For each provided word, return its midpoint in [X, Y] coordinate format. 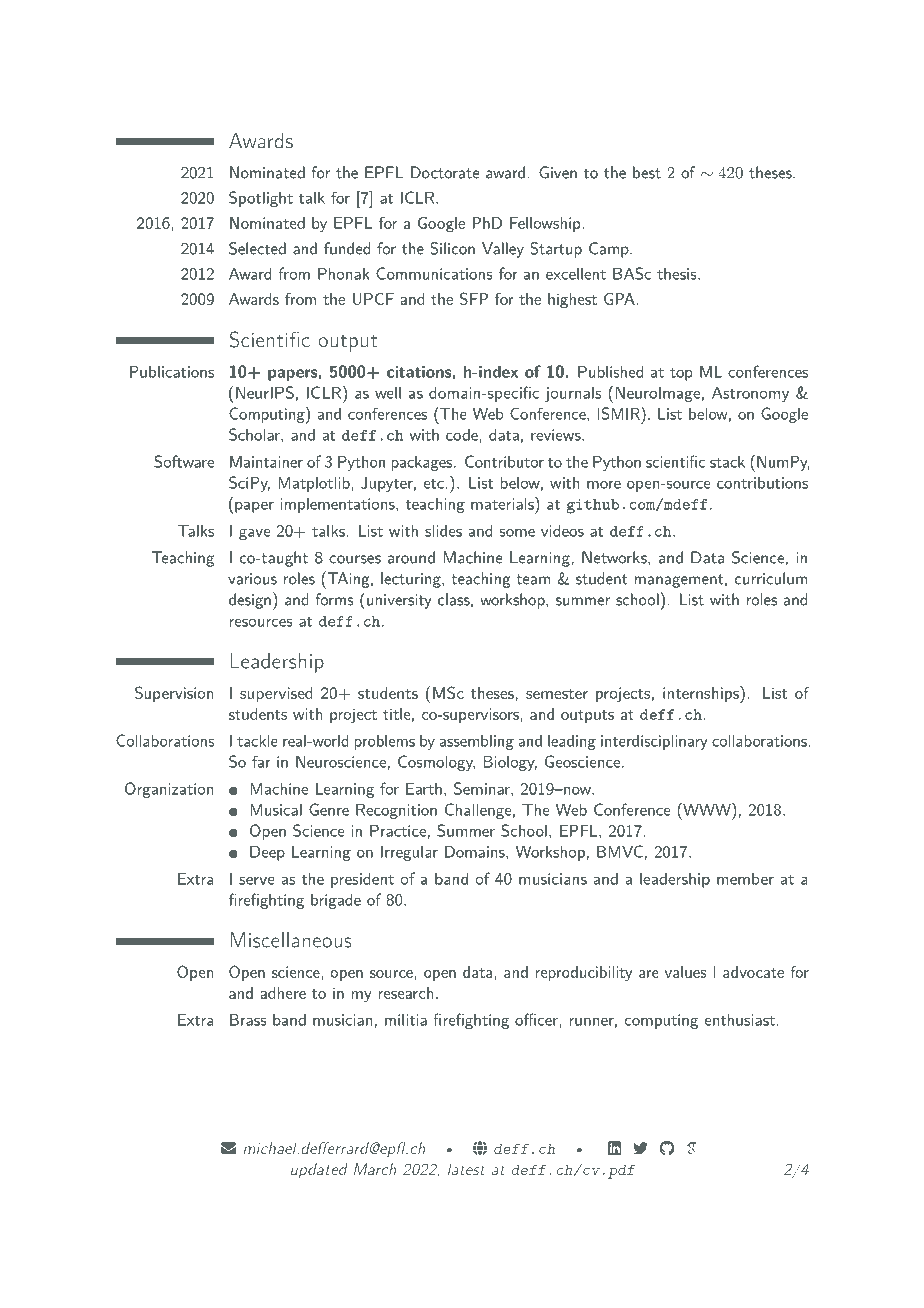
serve [257, 880]
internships [702, 694]
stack [727, 461]
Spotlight [261, 199]
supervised [276, 694]
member [745, 879]
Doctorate [445, 172]
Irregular [409, 853]
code [462, 434]
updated [319, 1170]
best [647, 172]
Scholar [255, 434]
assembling [477, 742]
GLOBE [480, 1148]
